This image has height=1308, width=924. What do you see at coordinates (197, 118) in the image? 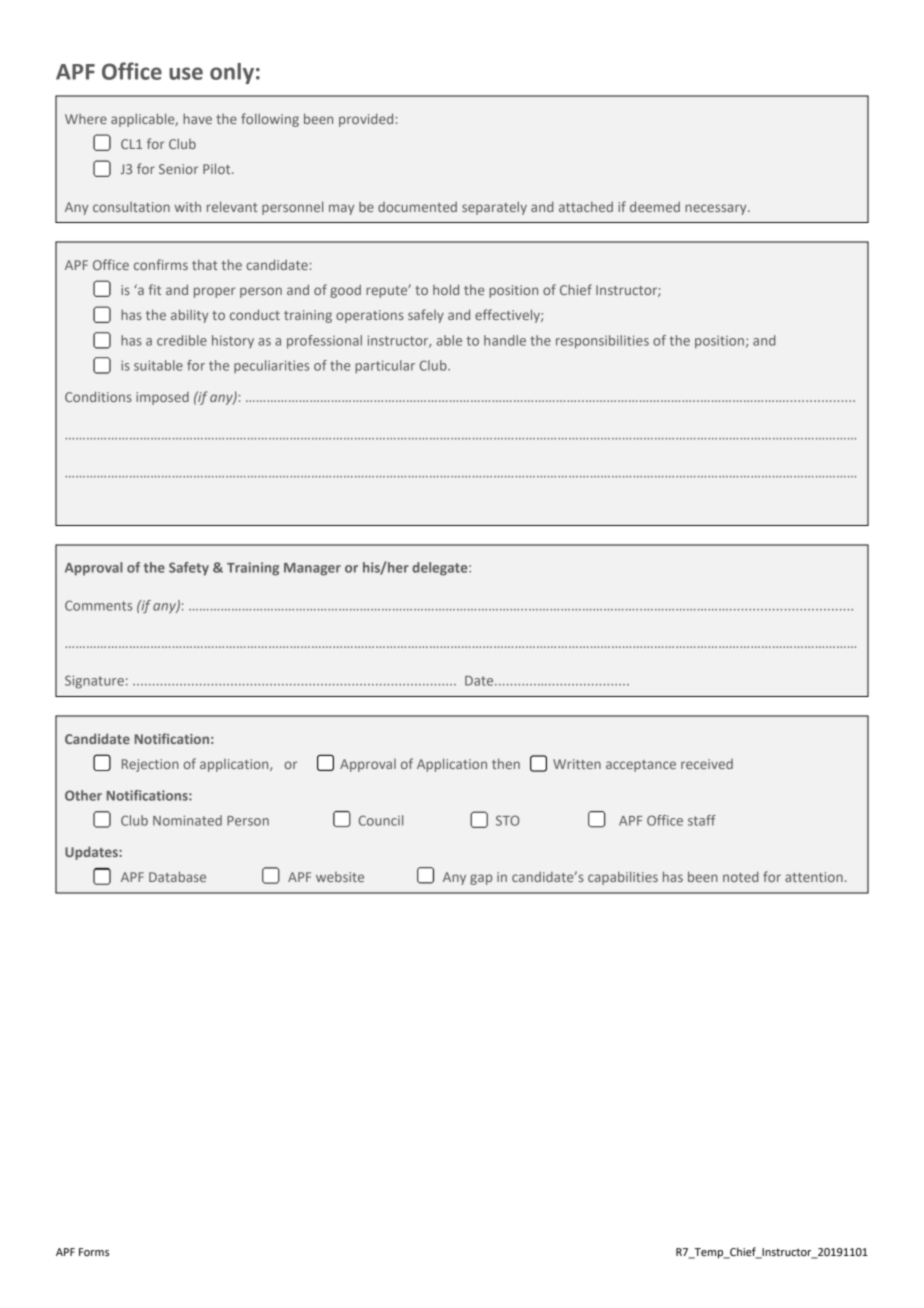
I see `have` at bounding box center [197, 118].
